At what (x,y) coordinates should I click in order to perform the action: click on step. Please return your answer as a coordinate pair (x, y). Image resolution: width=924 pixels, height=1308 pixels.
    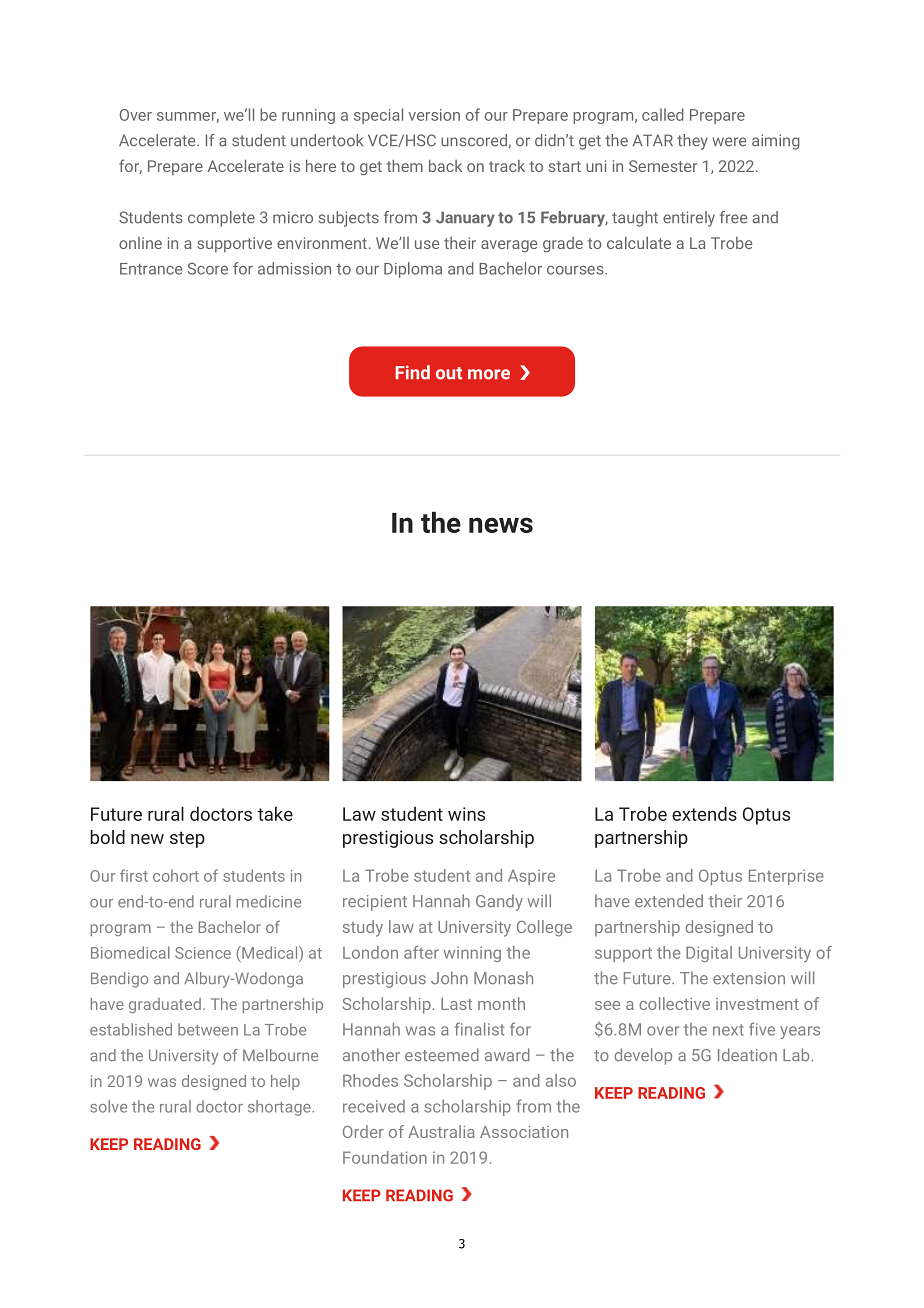
    Looking at the image, I should click on (187, 839).
